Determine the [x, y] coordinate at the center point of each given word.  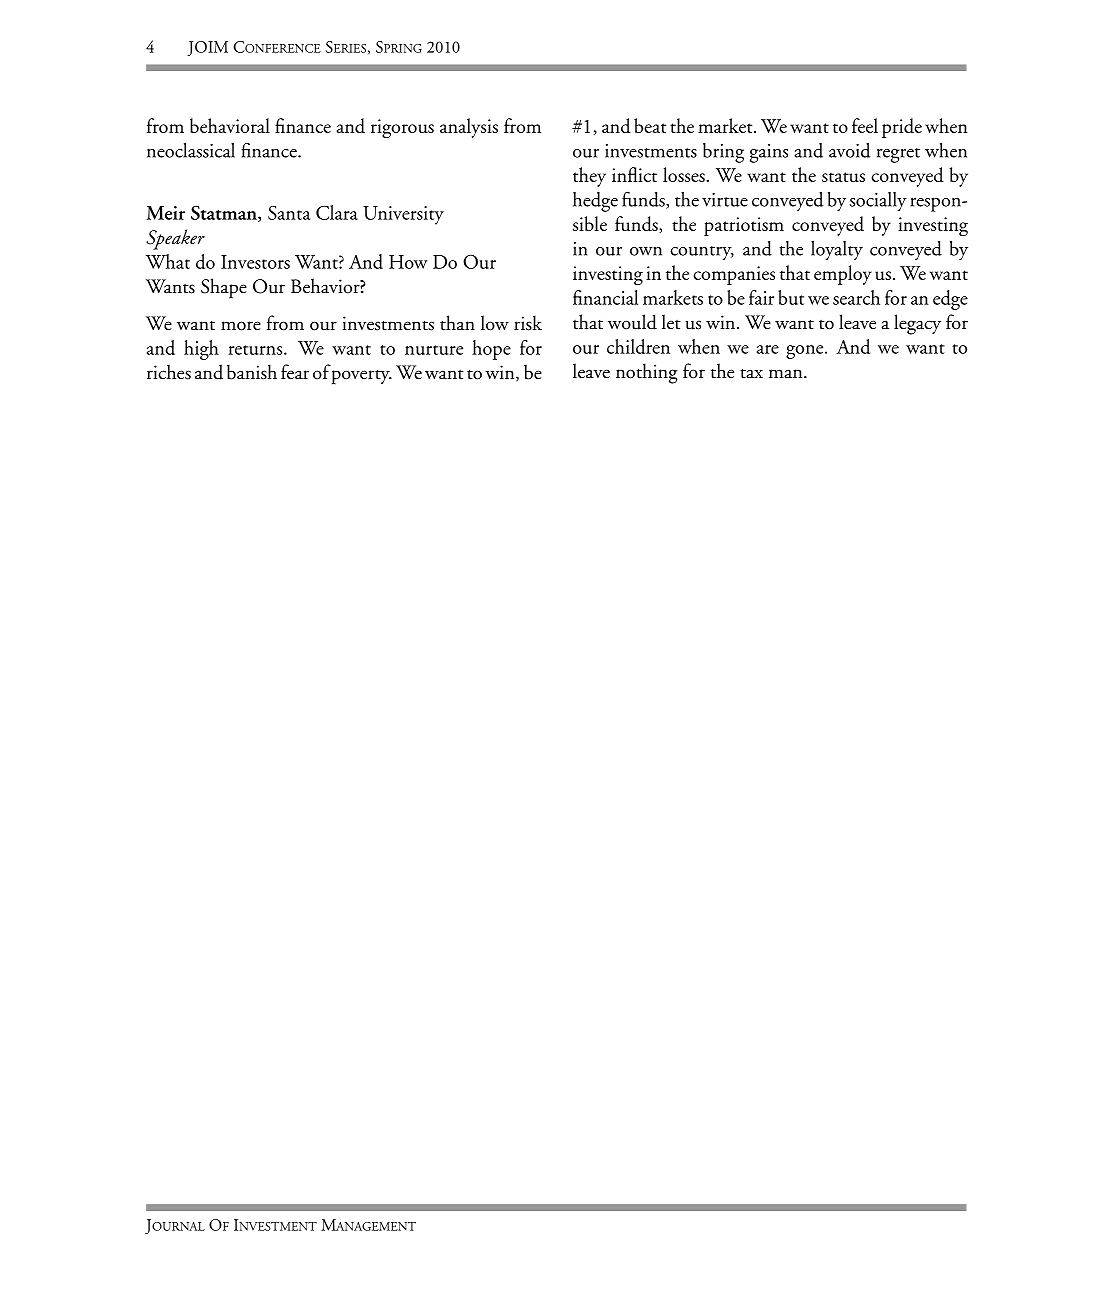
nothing [647, 373]
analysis [469, 128]
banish [252, 372]
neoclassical [191, 150]
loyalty [837, 251]
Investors [255, 262]
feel [865, 125]
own [646, 251]
